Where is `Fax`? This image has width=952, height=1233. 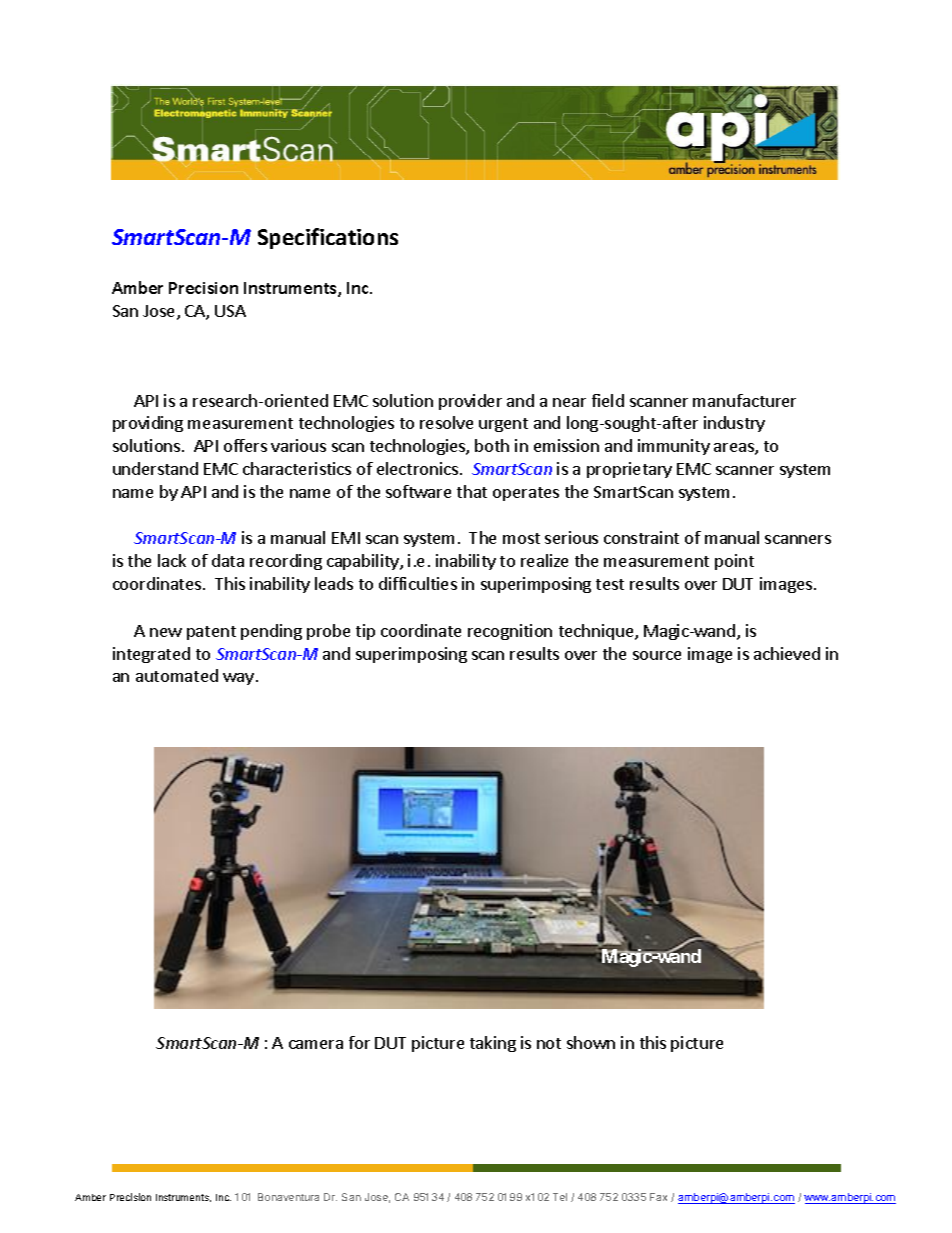
Fax is located at coordinates (658, 1197).
